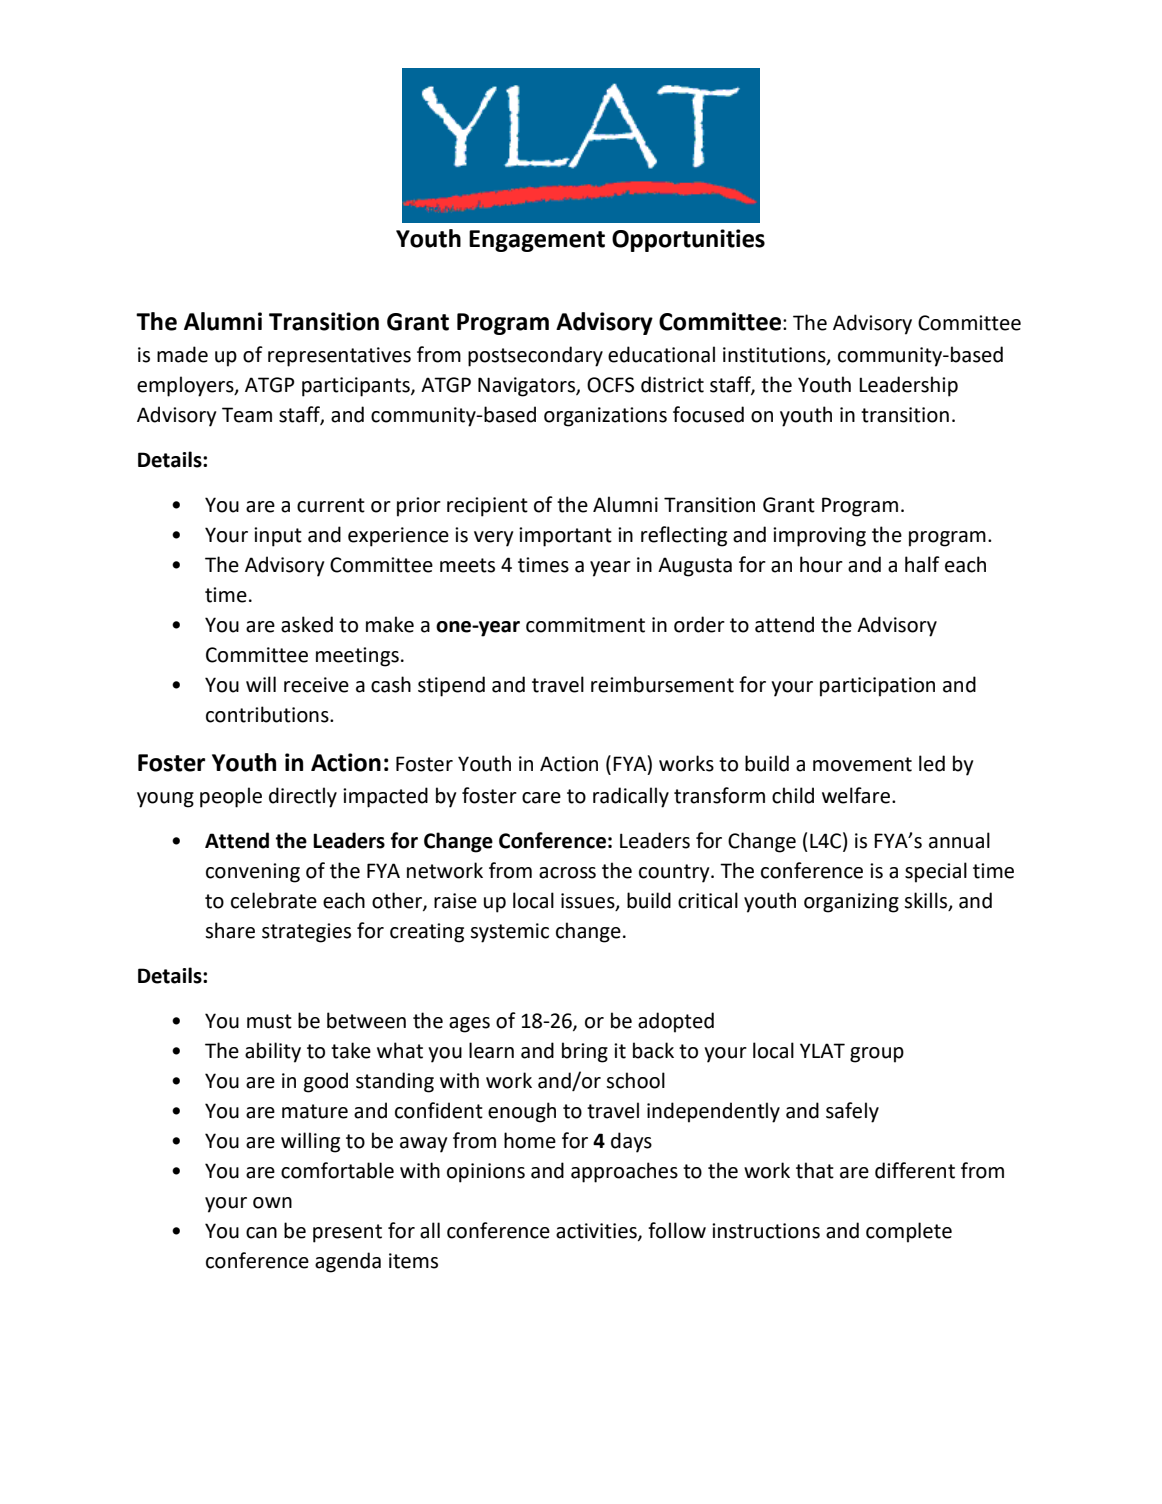 The height and width of the screenshot is (1504, 1162). Describe the element at coordinates (775, 355) in the screenshot. I see `institutions` at that location.
